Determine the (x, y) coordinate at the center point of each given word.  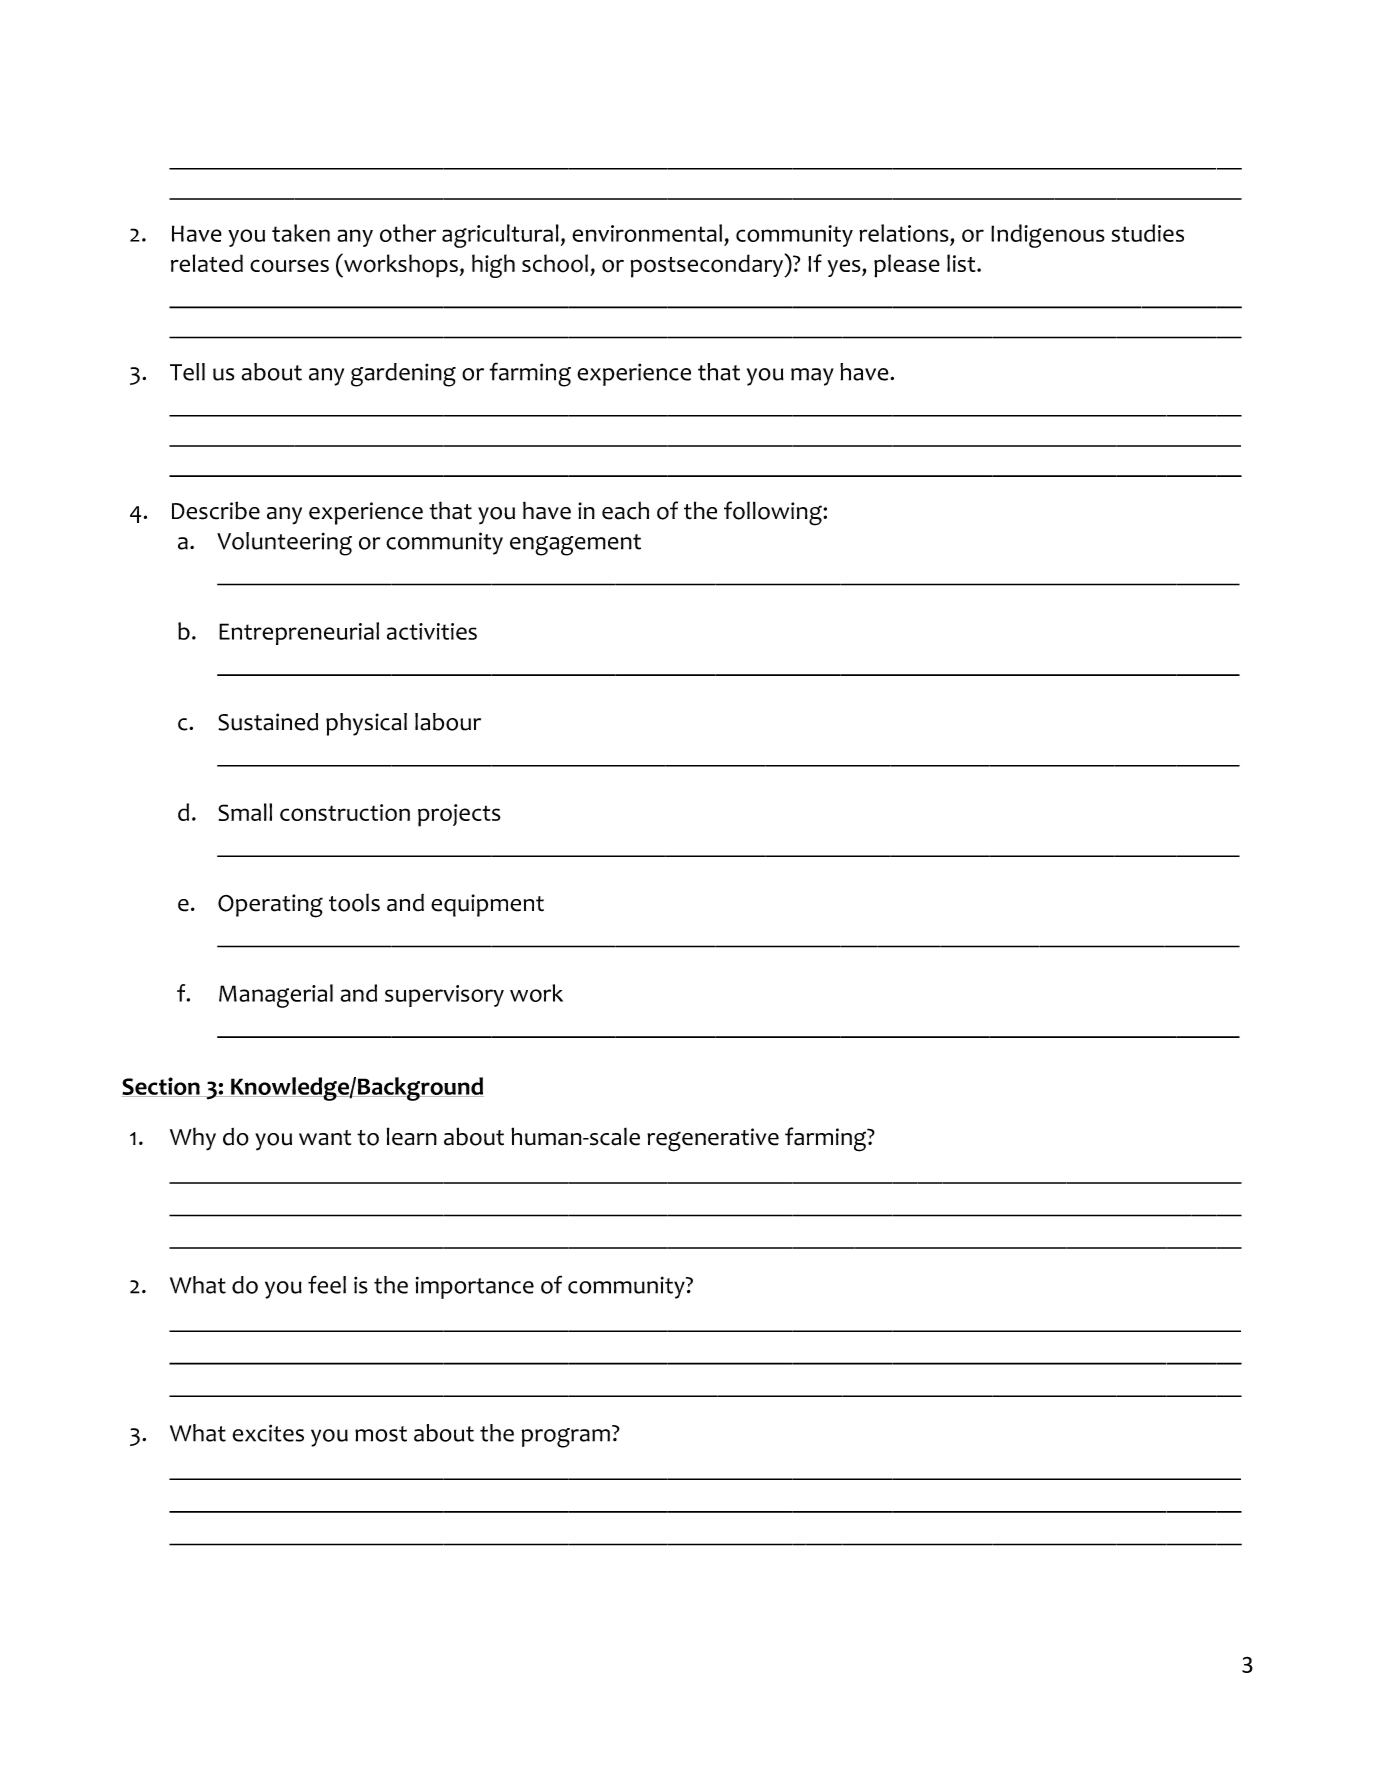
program (566, 1438)
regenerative (713, 1140)
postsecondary (708, 266)
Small (245, 812)
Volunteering (284, 544)
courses (289, 266)
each (625, 510)
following (774, 513)
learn (412, 1136)
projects (459, 815)
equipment (487, 905)
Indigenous (1048, 236)
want (325, 1138)
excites (268, 1433)
